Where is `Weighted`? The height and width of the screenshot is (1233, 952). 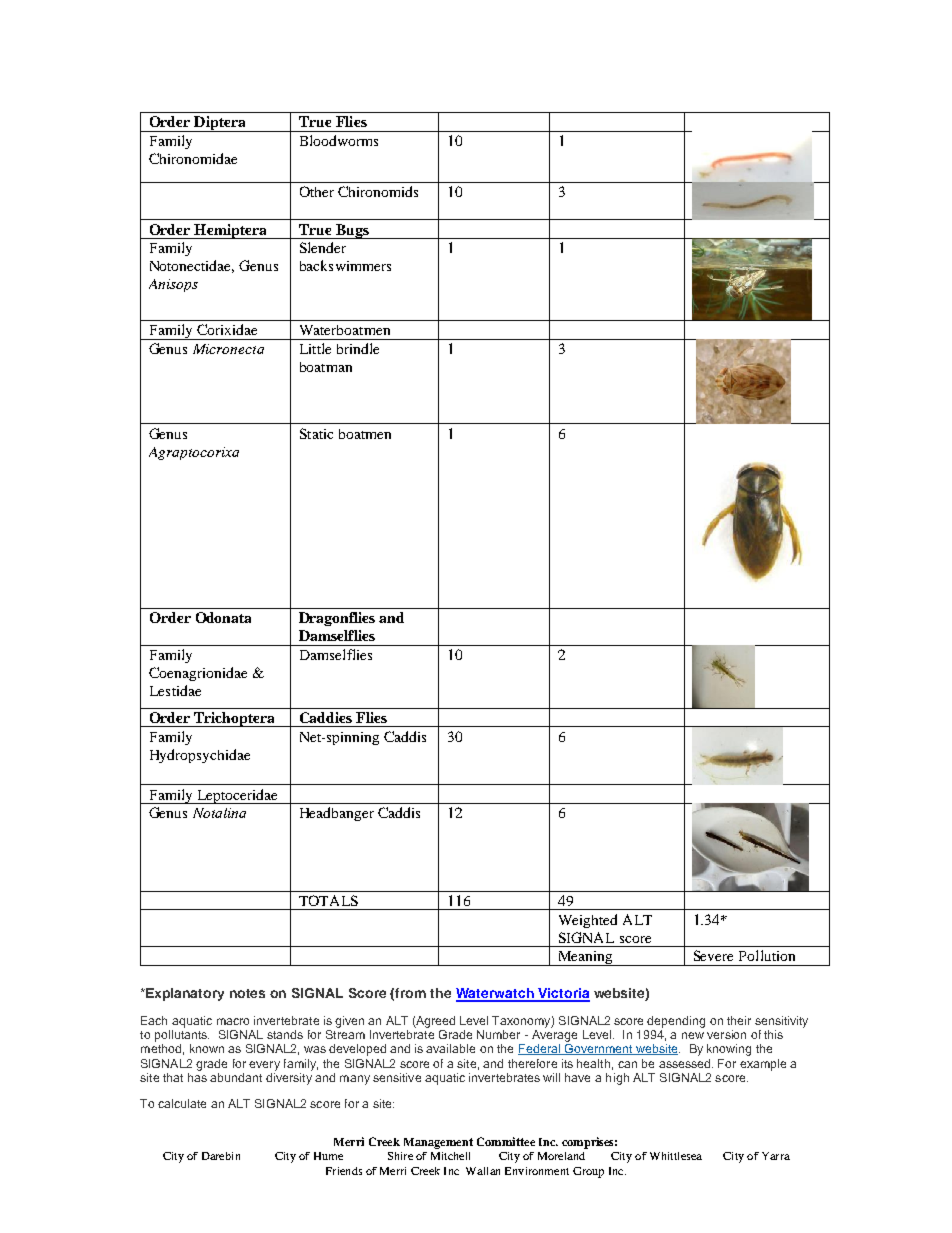 Weighted is located at coordinates (588, 921).
